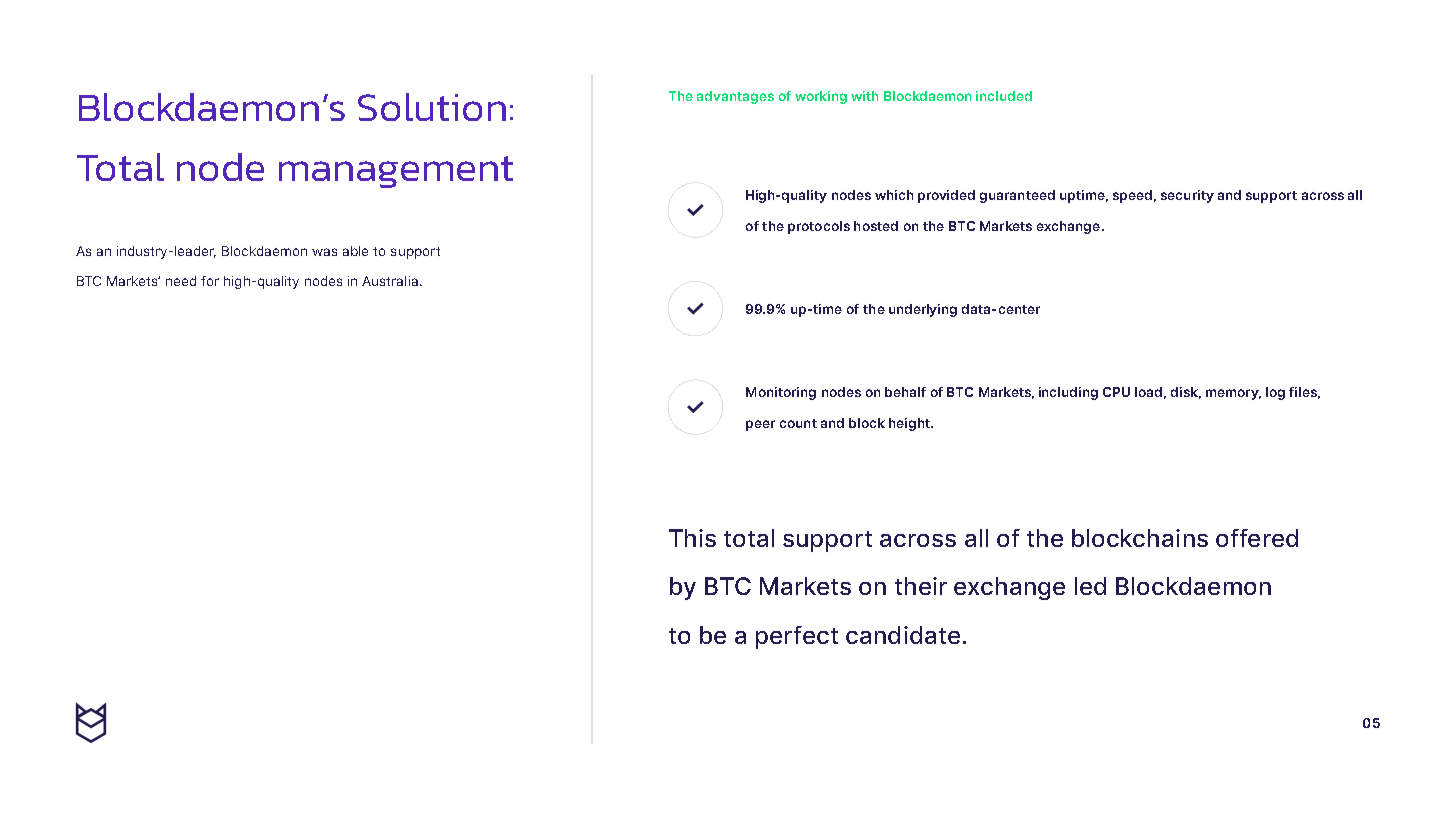 The width and height of the screenshot is (1456, 819). Describe the element at coordinates (781, 393) in the screenshot. I see `Monitoring` at that location.
